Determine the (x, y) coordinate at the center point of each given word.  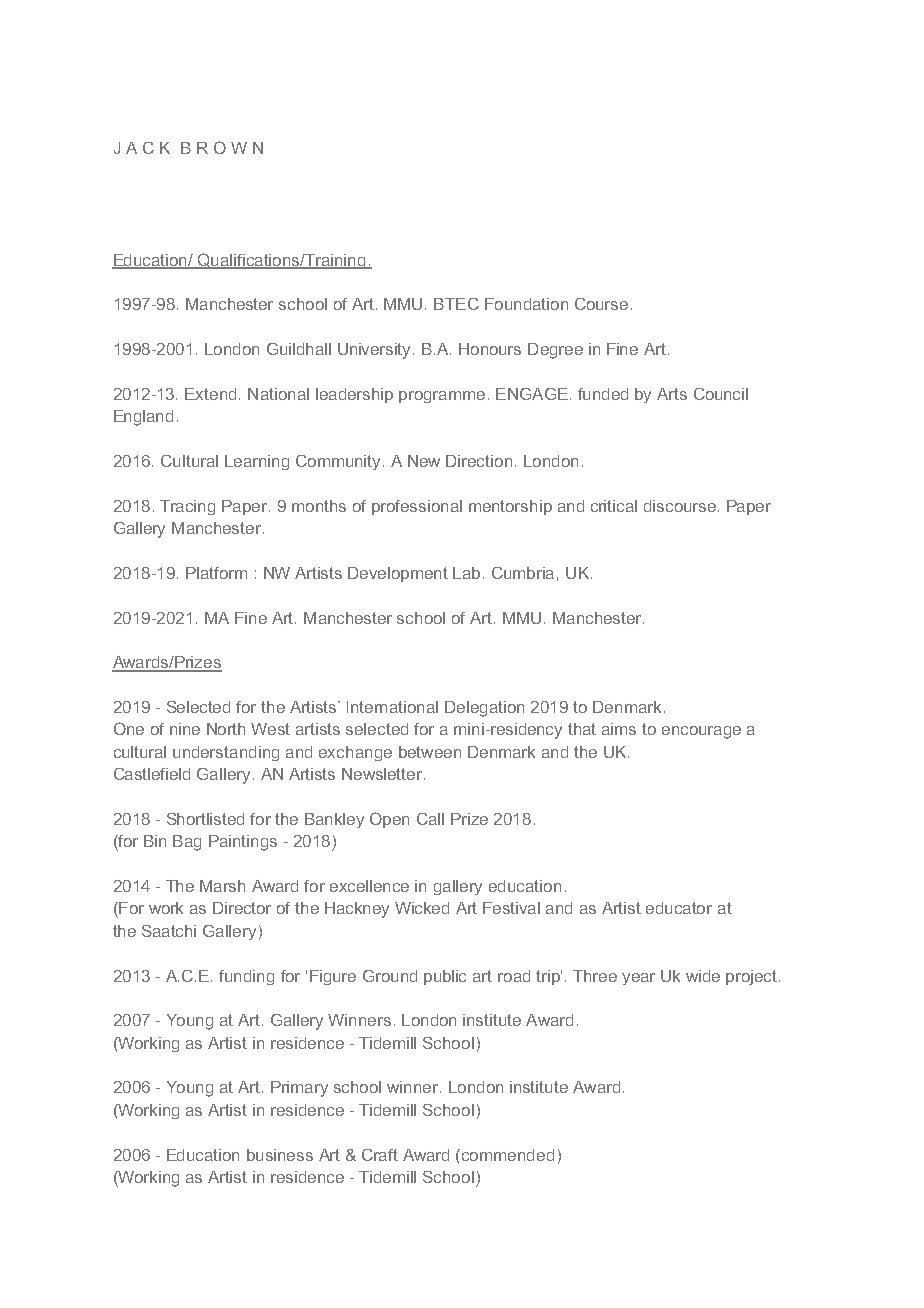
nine (185, 729)
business (280, 1155)
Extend (210, 394)
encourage (701, 732)
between (430, 752)
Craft (380, 1155)
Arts (672, 394)
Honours (490, 349)
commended (508, 1155)
